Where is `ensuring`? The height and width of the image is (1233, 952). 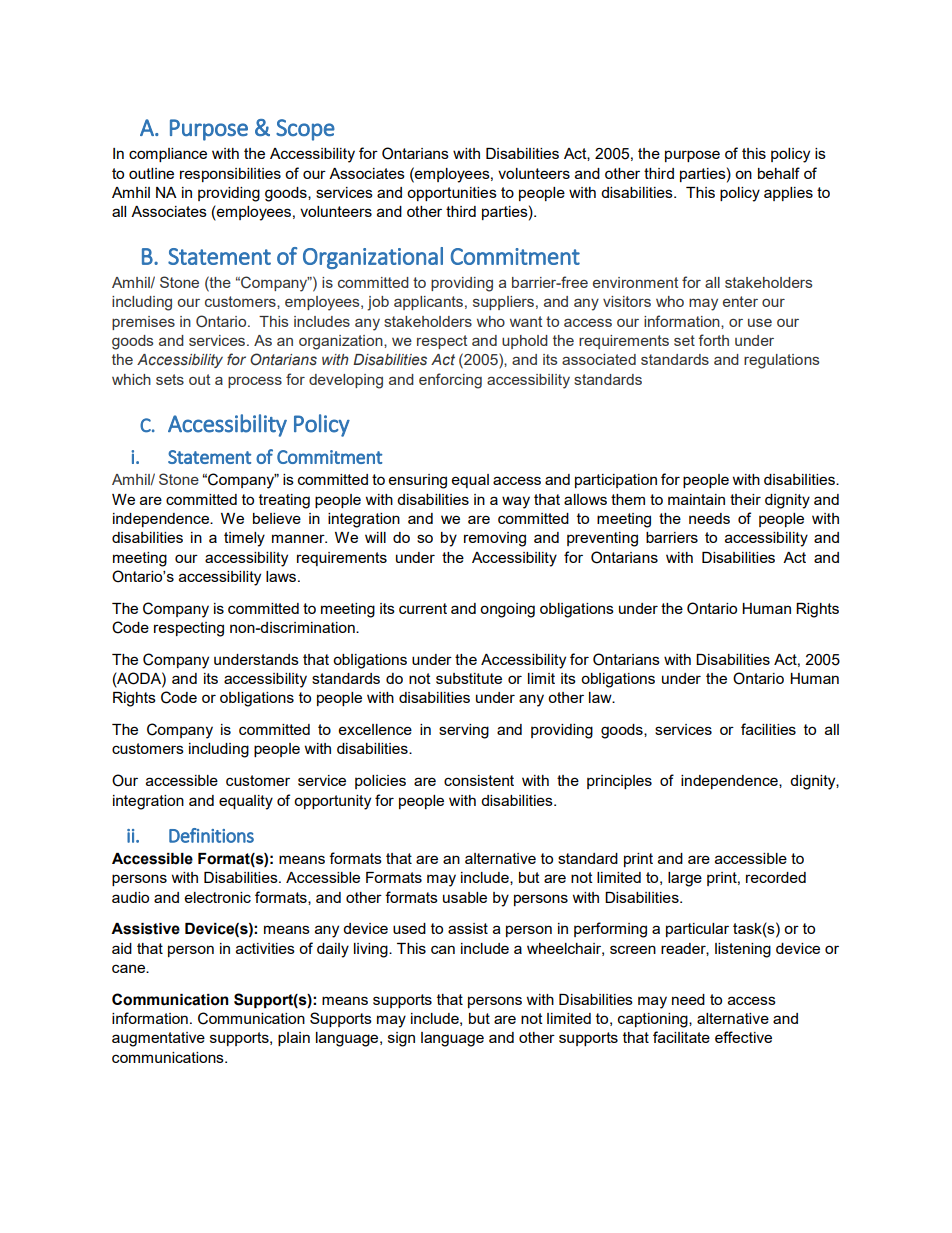 ensuring is located at coordinates (418, 481).
